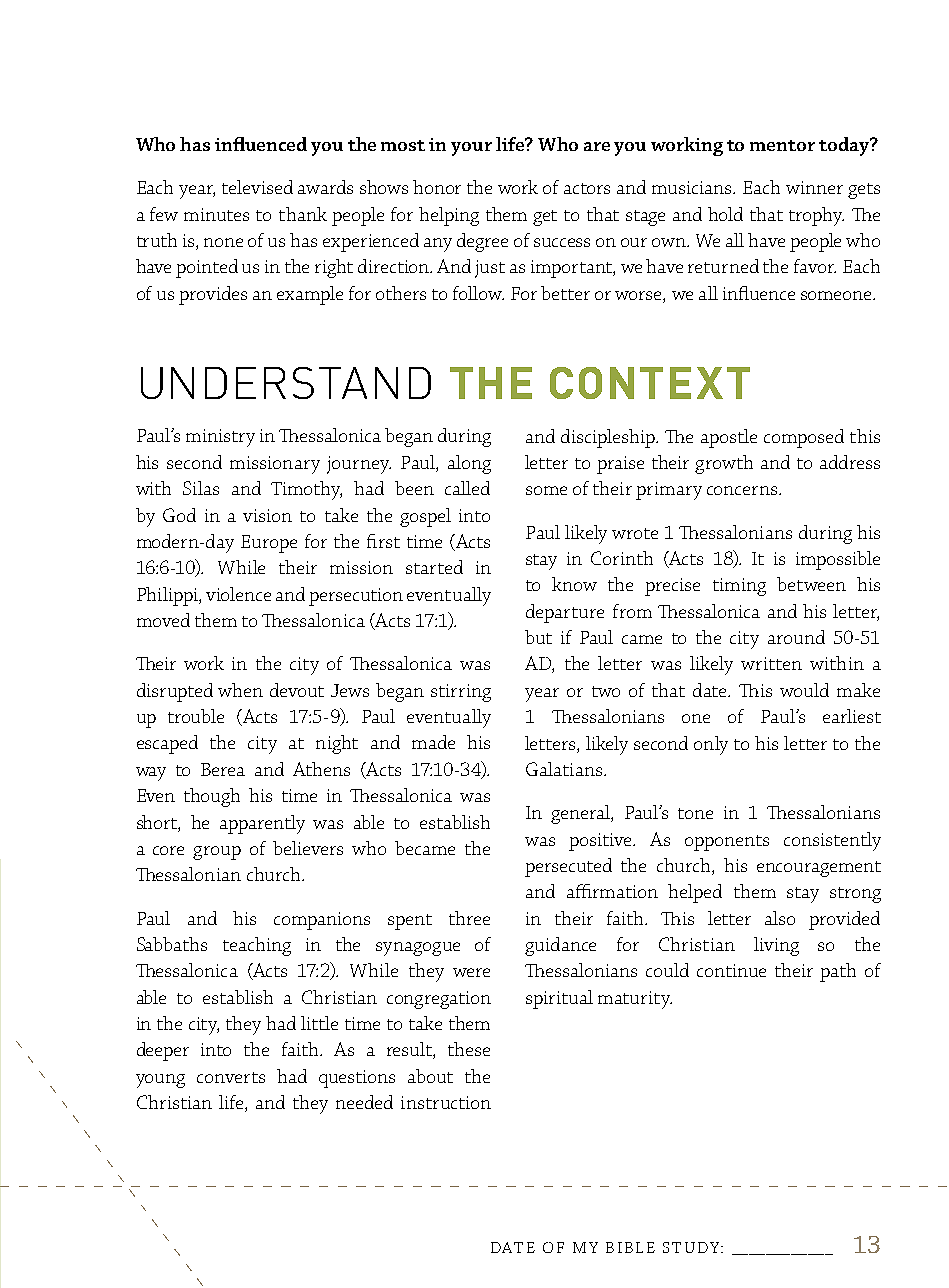 Image resolution: width=949 pixels, height=1288 pixels. I want to click on violence, so click(238, 594).
